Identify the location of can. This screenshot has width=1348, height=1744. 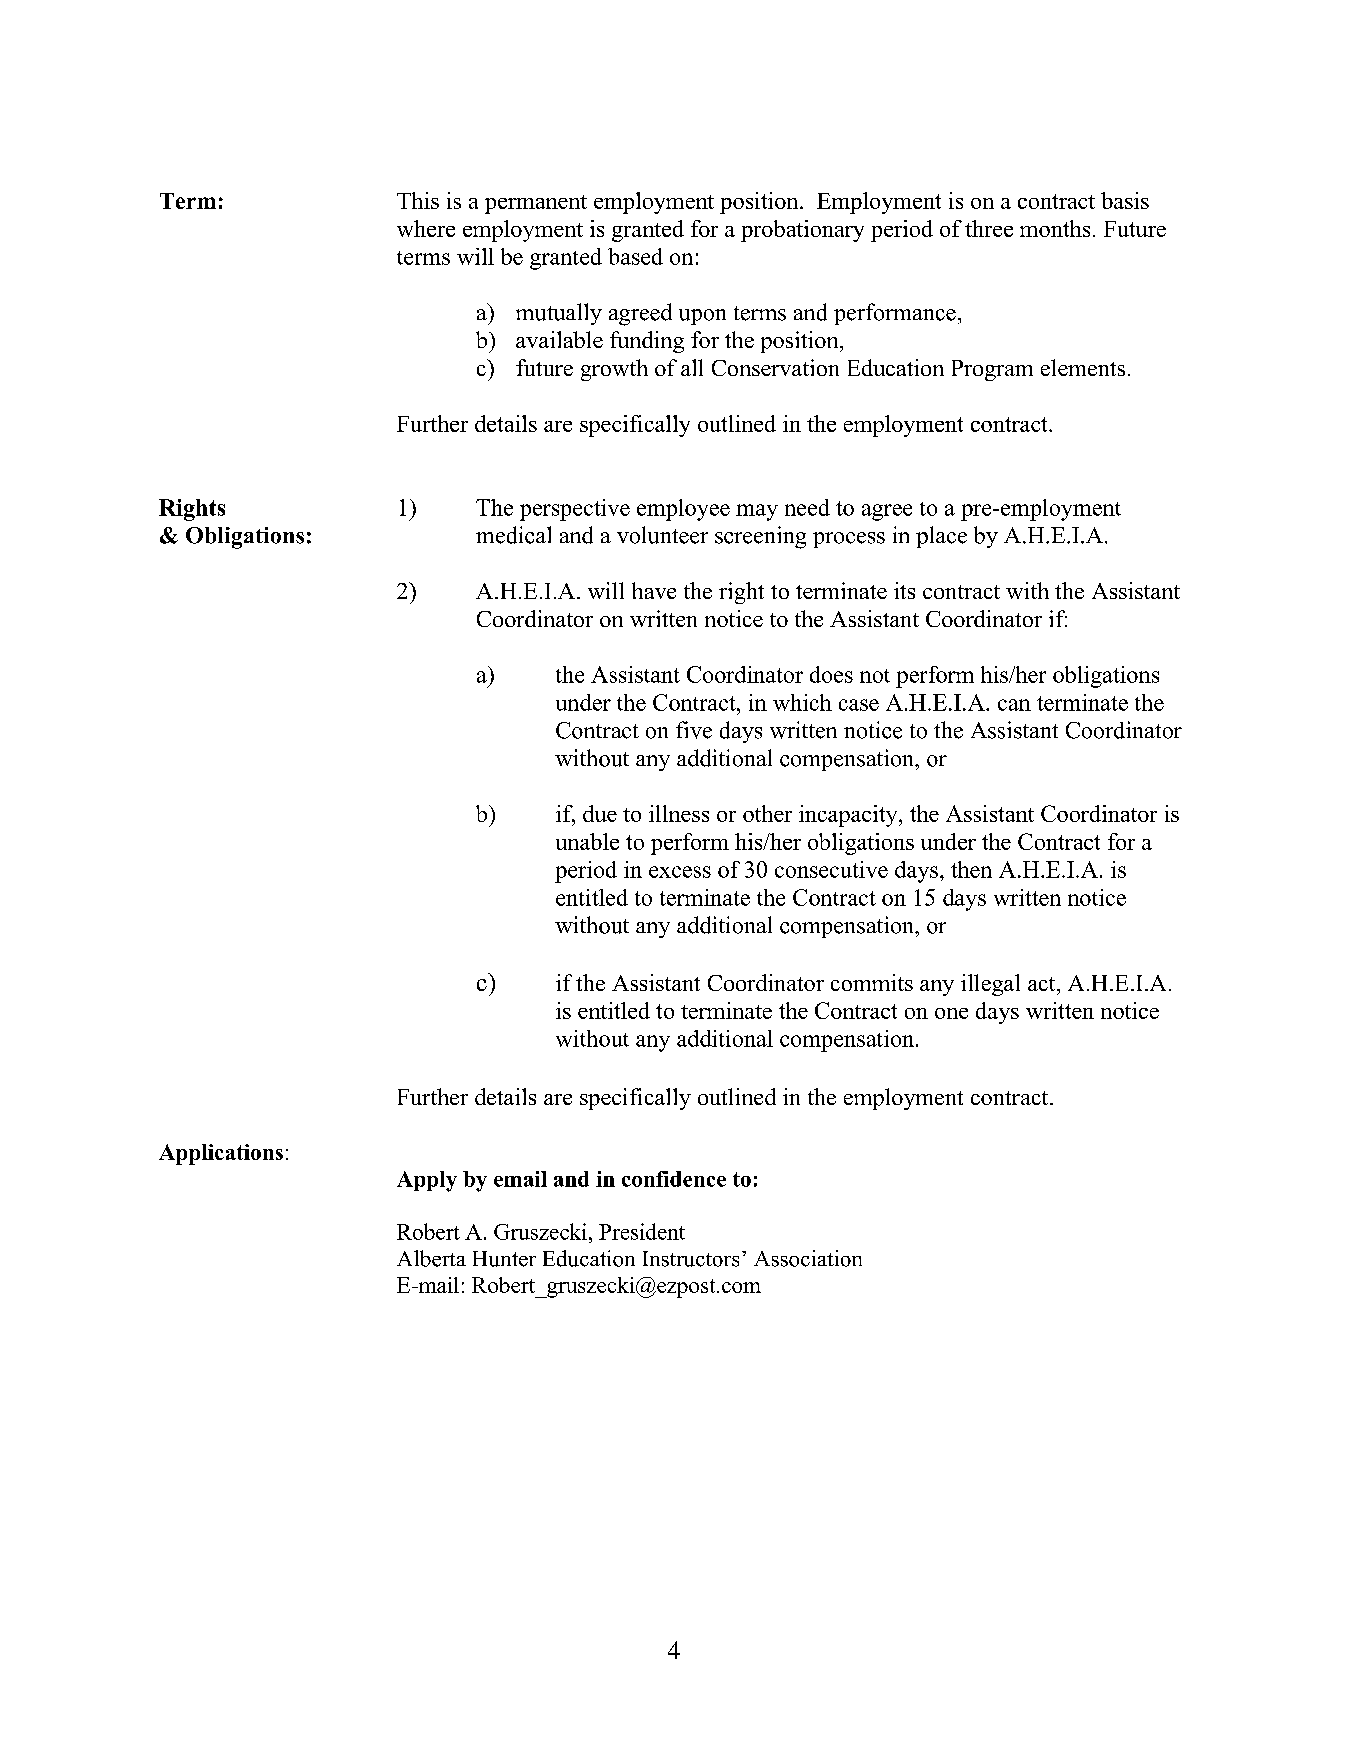
(1014, 705).
